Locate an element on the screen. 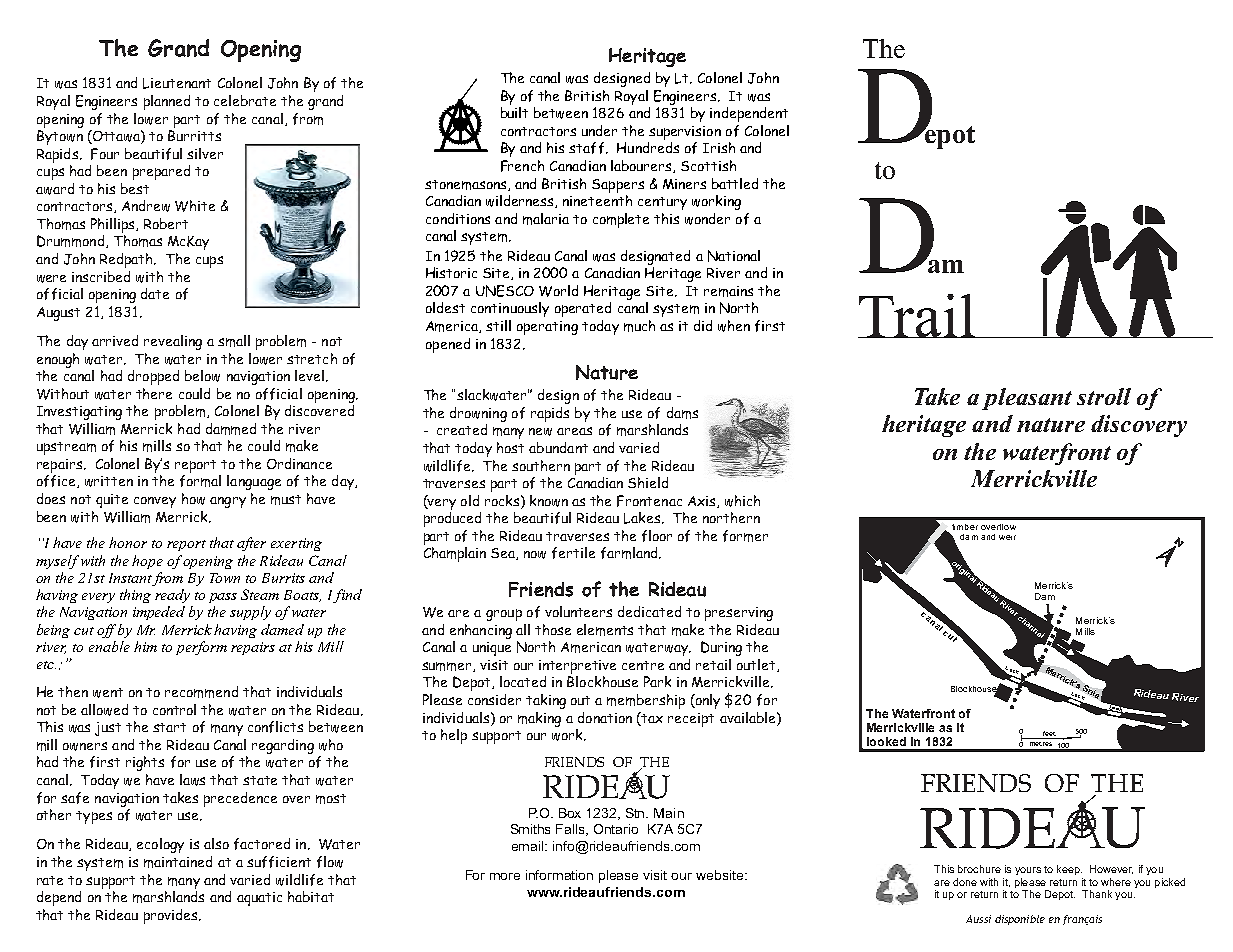  provides is located at coordinates (172, 916).
